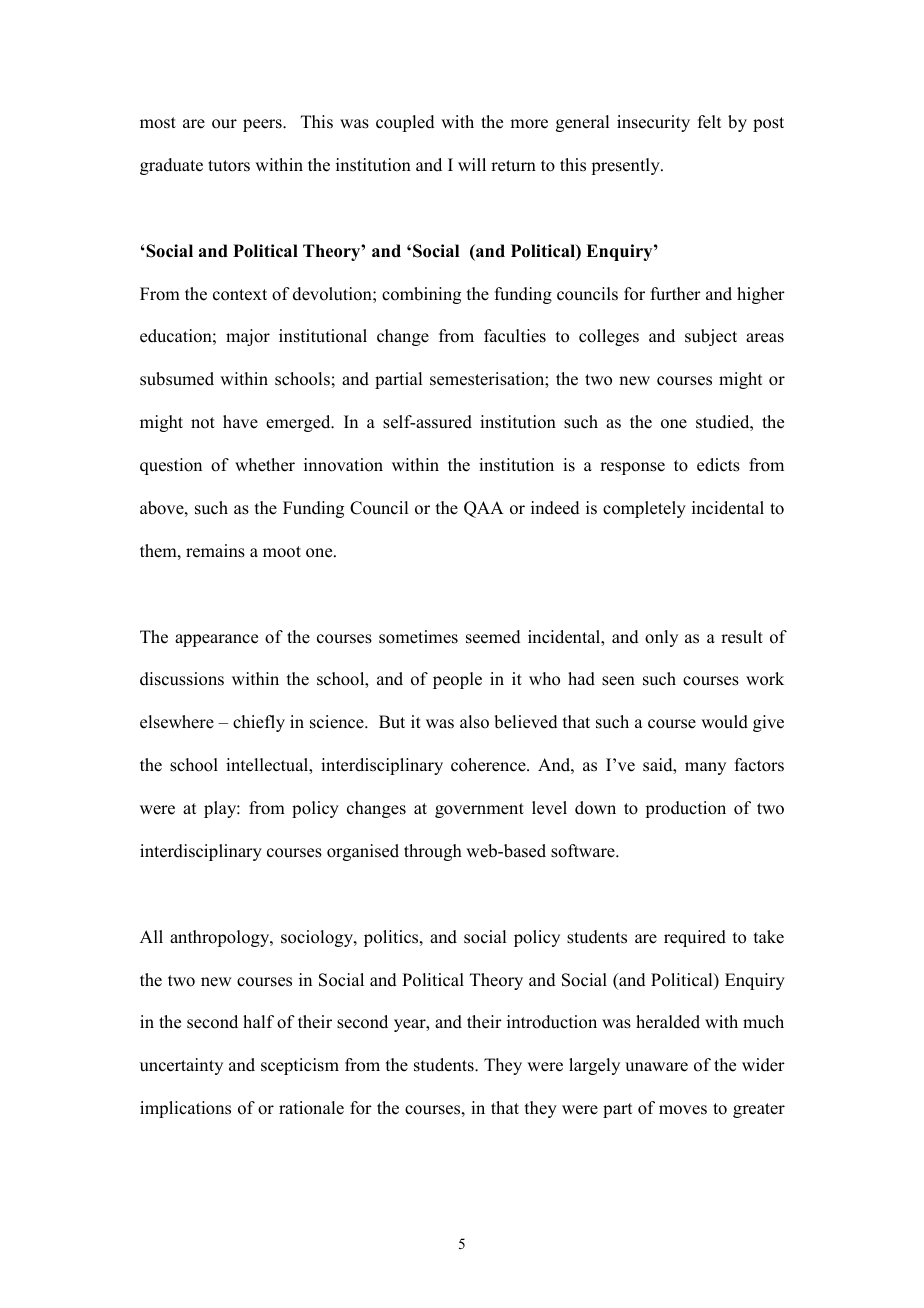 This screenshot has height=1308, width=924. What do you see at coordinates (493, 637) in the screenshot?
I see `seemed` at bounding box center [493, 637].
